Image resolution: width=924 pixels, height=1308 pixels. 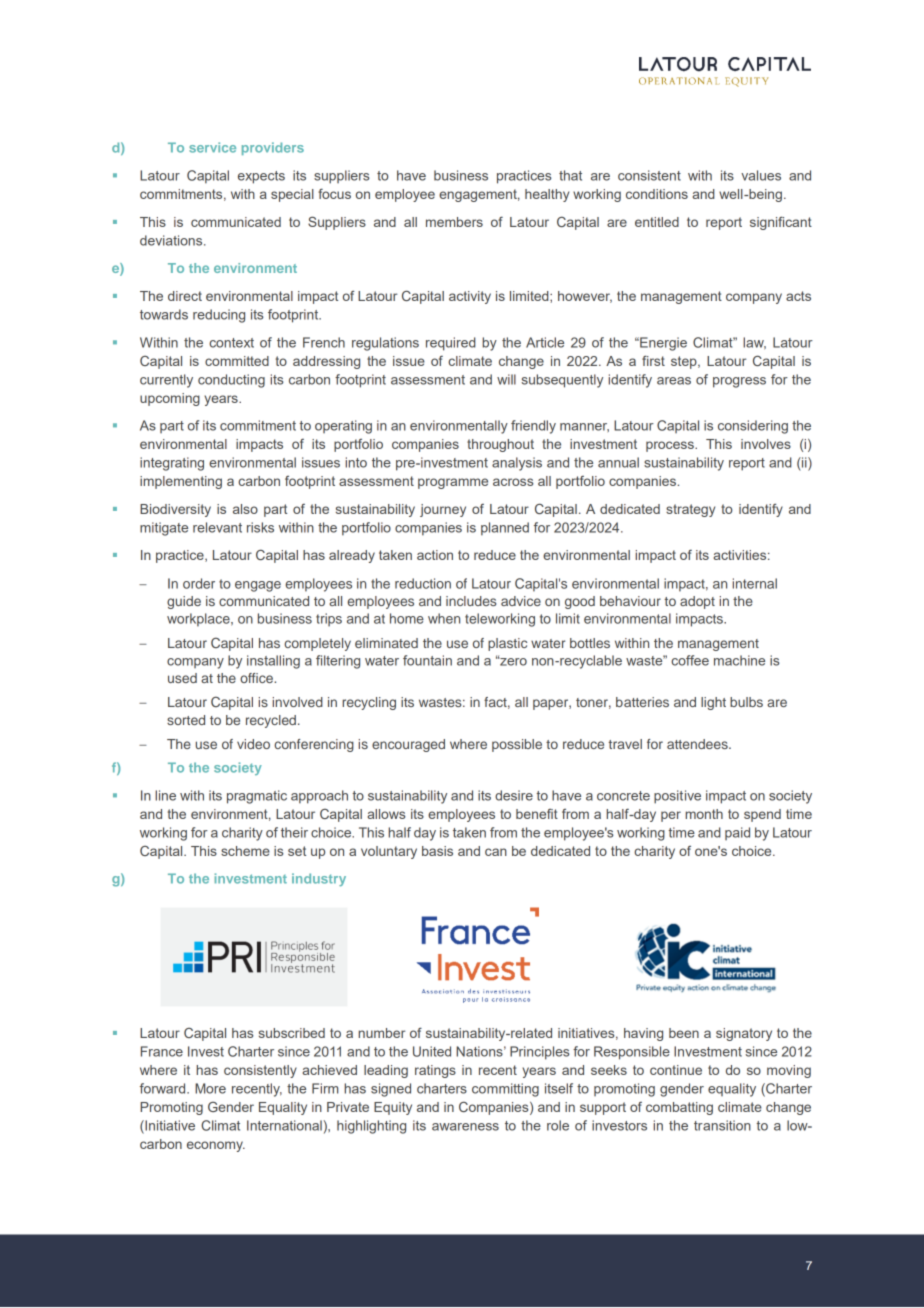 What do you see at coordinates (505, 1090) in the page?
I see `committing` at bounding box center [505, 1090].
